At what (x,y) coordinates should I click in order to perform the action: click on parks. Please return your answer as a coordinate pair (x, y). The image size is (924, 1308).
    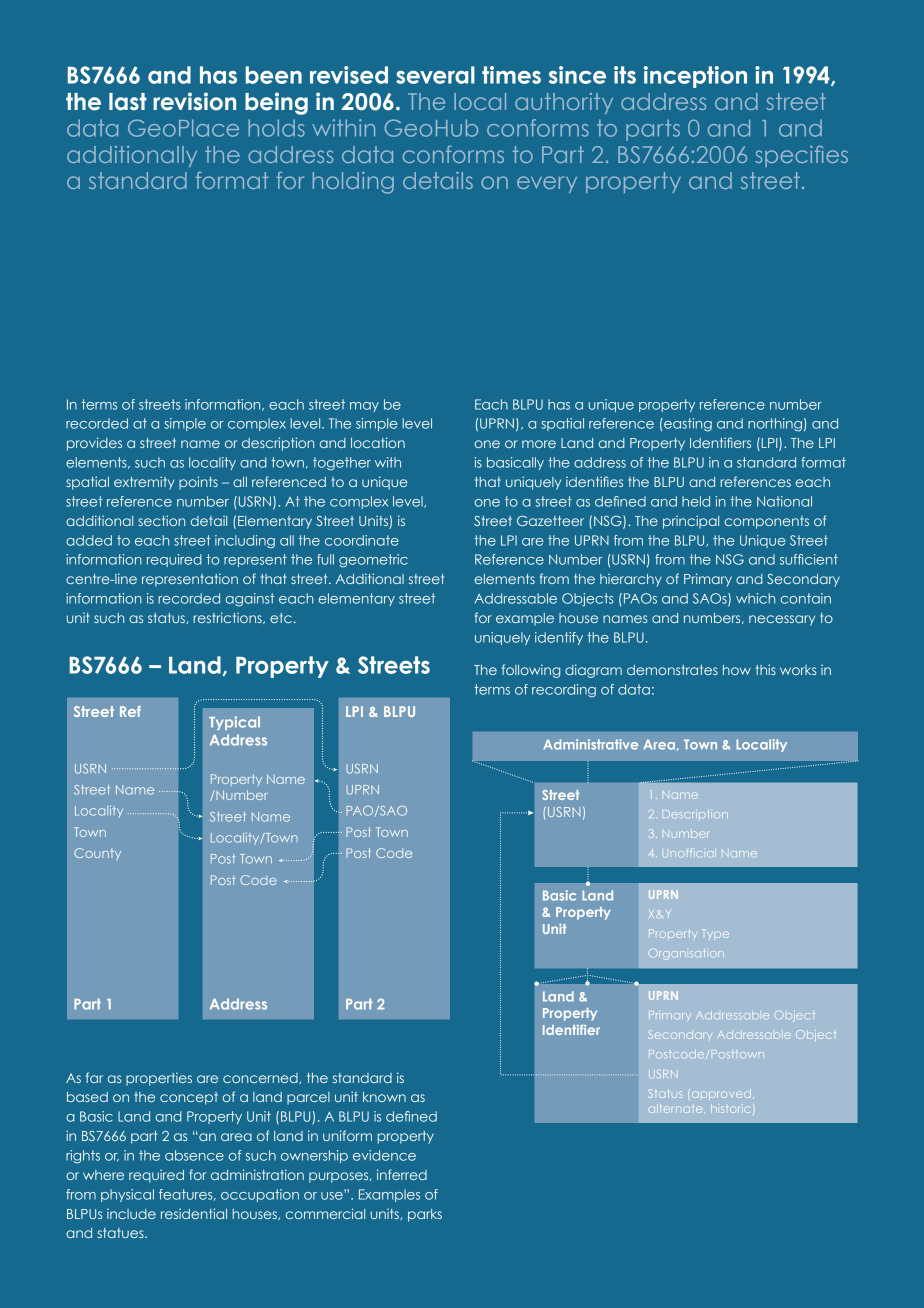
    Looking at the image, I should click on (425, 1215).
